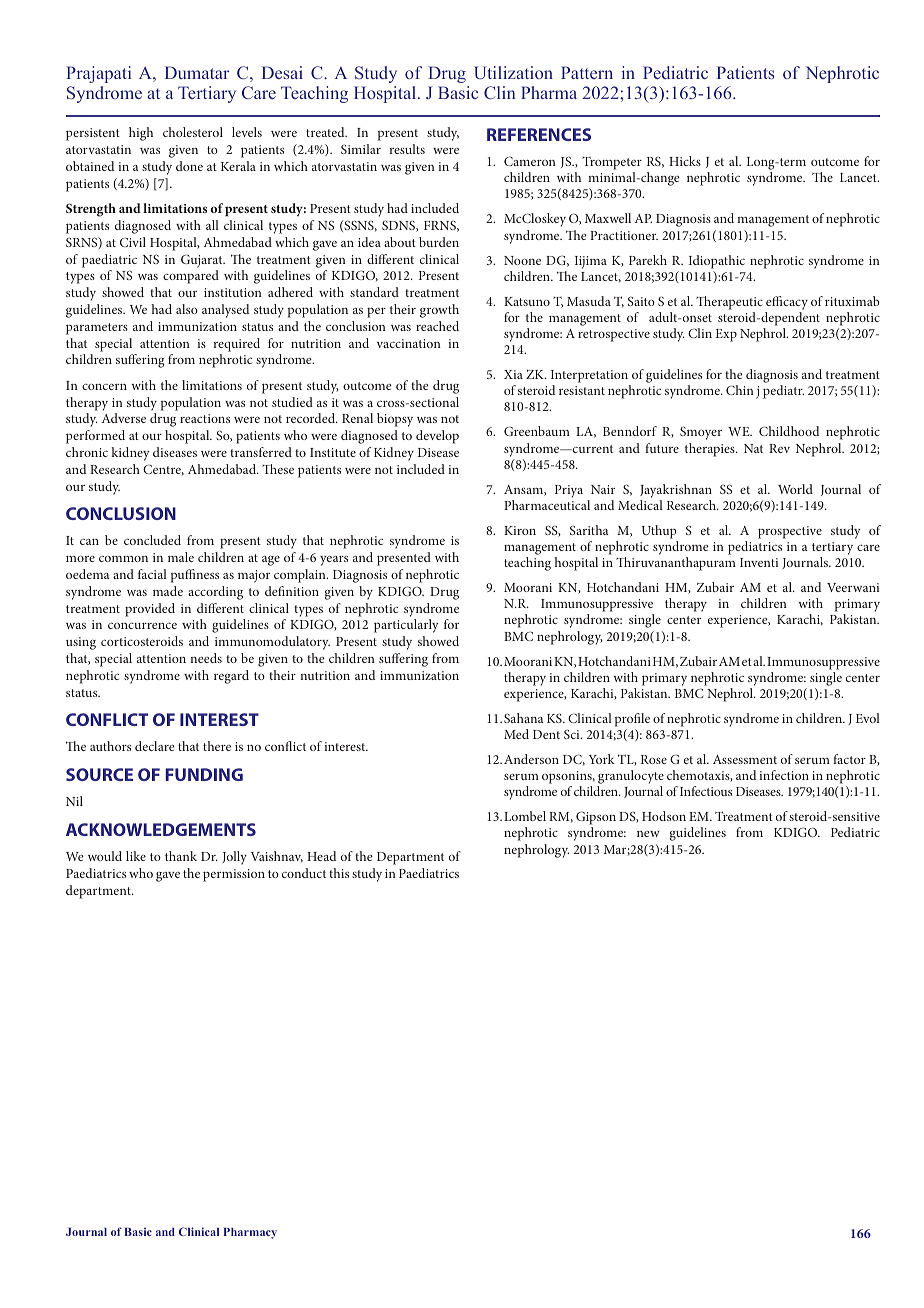 This screenshot has height=1308, width=924. I want to click on Hicks, so click(685, 161).
